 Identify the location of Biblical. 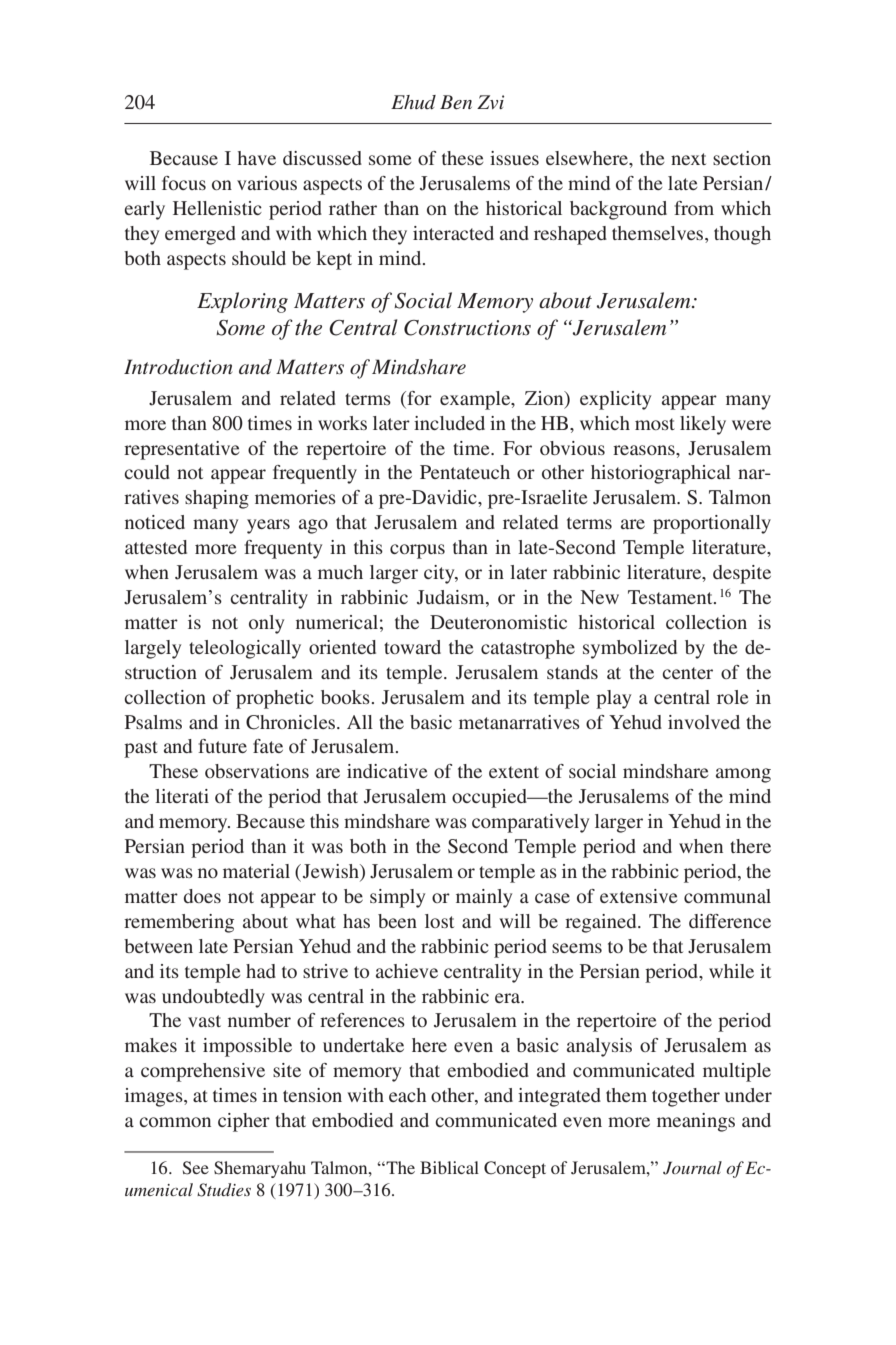
(449, 1167).
